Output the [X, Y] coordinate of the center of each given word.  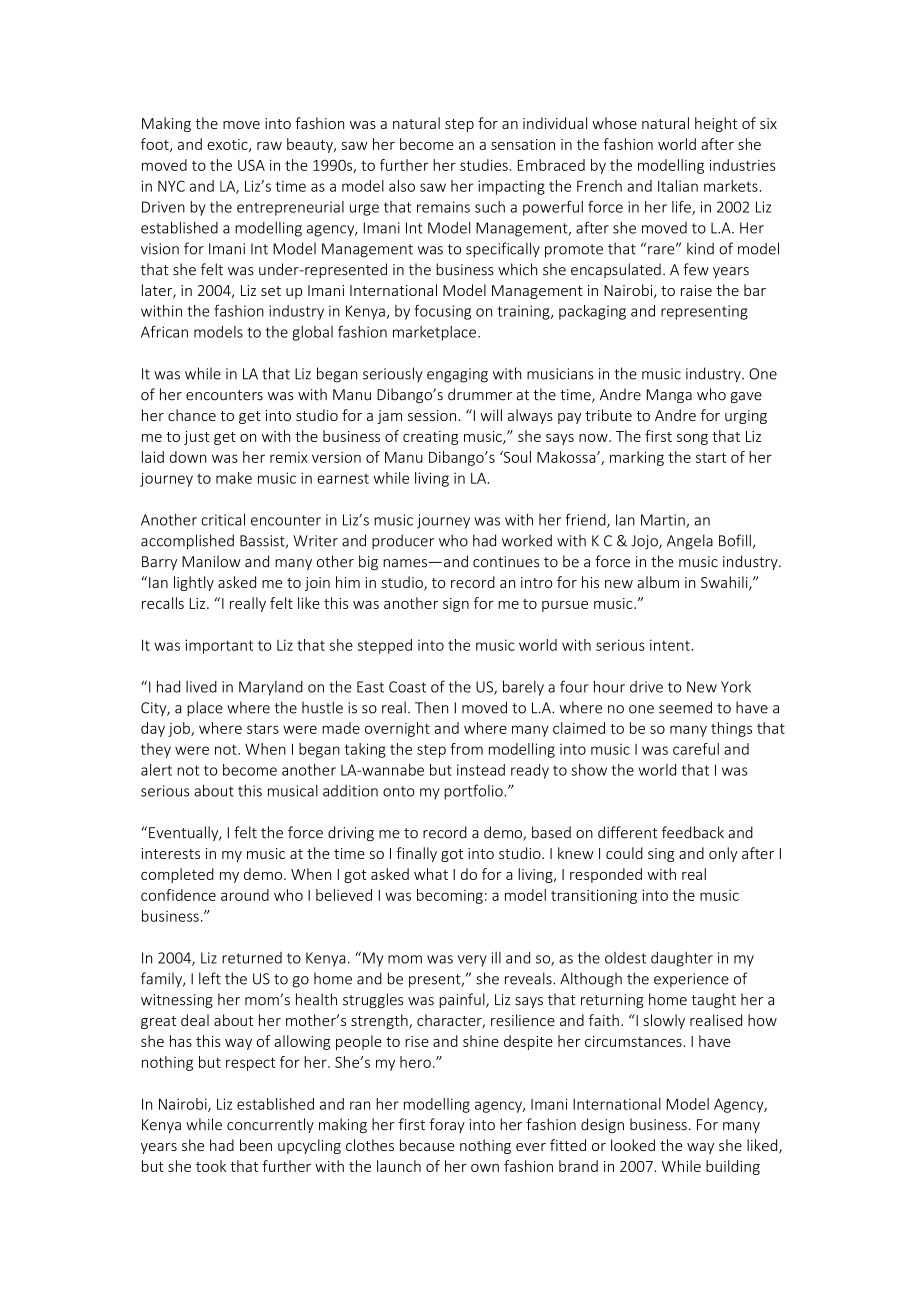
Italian [678, 186]
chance [192, 415]
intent [670, 645]
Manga [669, 396]
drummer [480, 394]
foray [447, 1125]
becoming [450, 896]
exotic [228, 145]
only [723, 854]
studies [484, 165]
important [219, 646]
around [245, 895]
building [733, 1167]
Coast [407, 687]
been [256, 1145]
